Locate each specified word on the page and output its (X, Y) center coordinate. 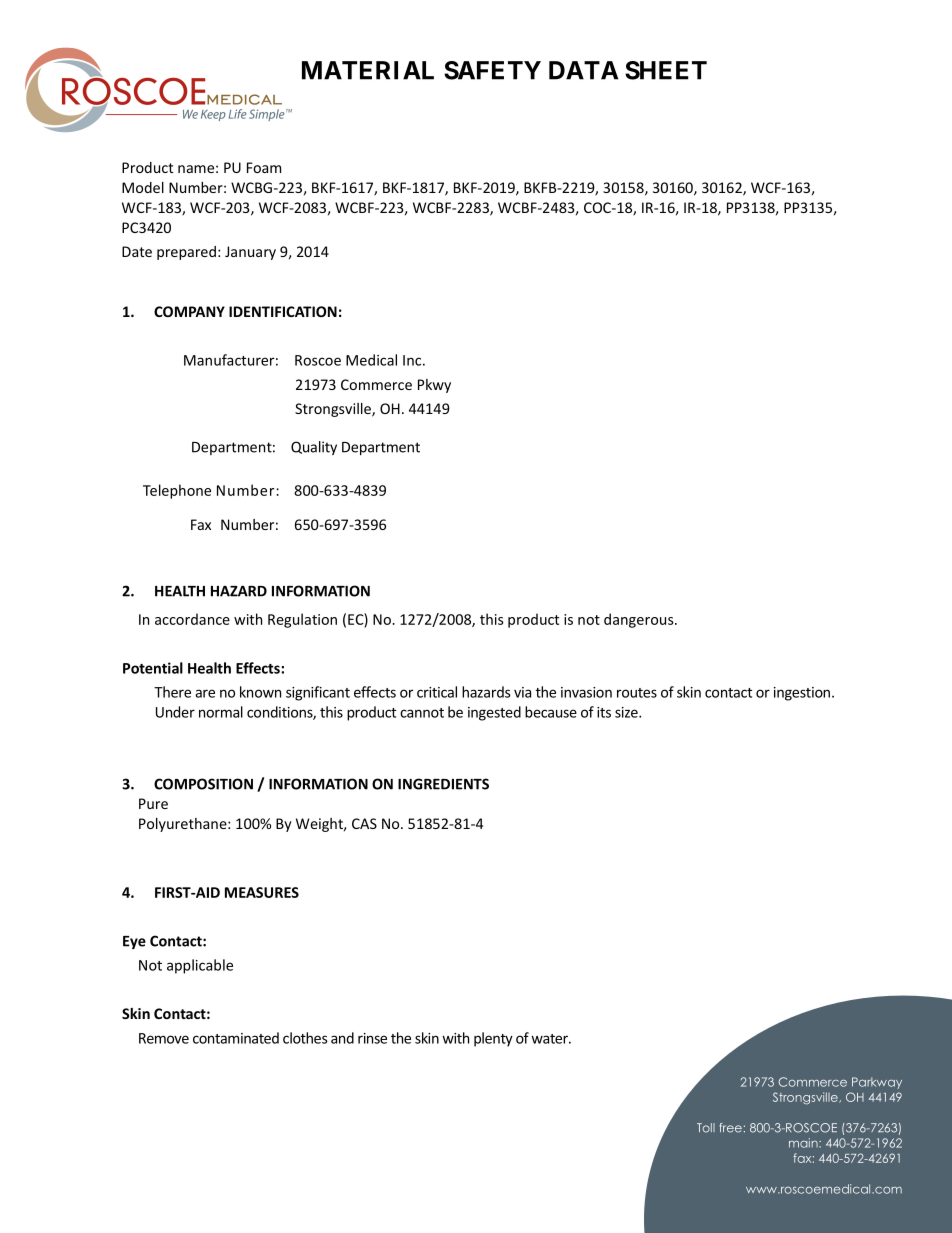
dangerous (640, 620)
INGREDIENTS (443, 784)
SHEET (666, 70)
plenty (493, 1039)
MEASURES (262, 892)
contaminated (236, 1038)
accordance (192, 619)
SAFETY (492, 70)
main (804, 1143)
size (627, 712)
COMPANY (189, 311)
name (196, 169)
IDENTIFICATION (283, 311)
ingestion (803, 694)
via (522, 692)
